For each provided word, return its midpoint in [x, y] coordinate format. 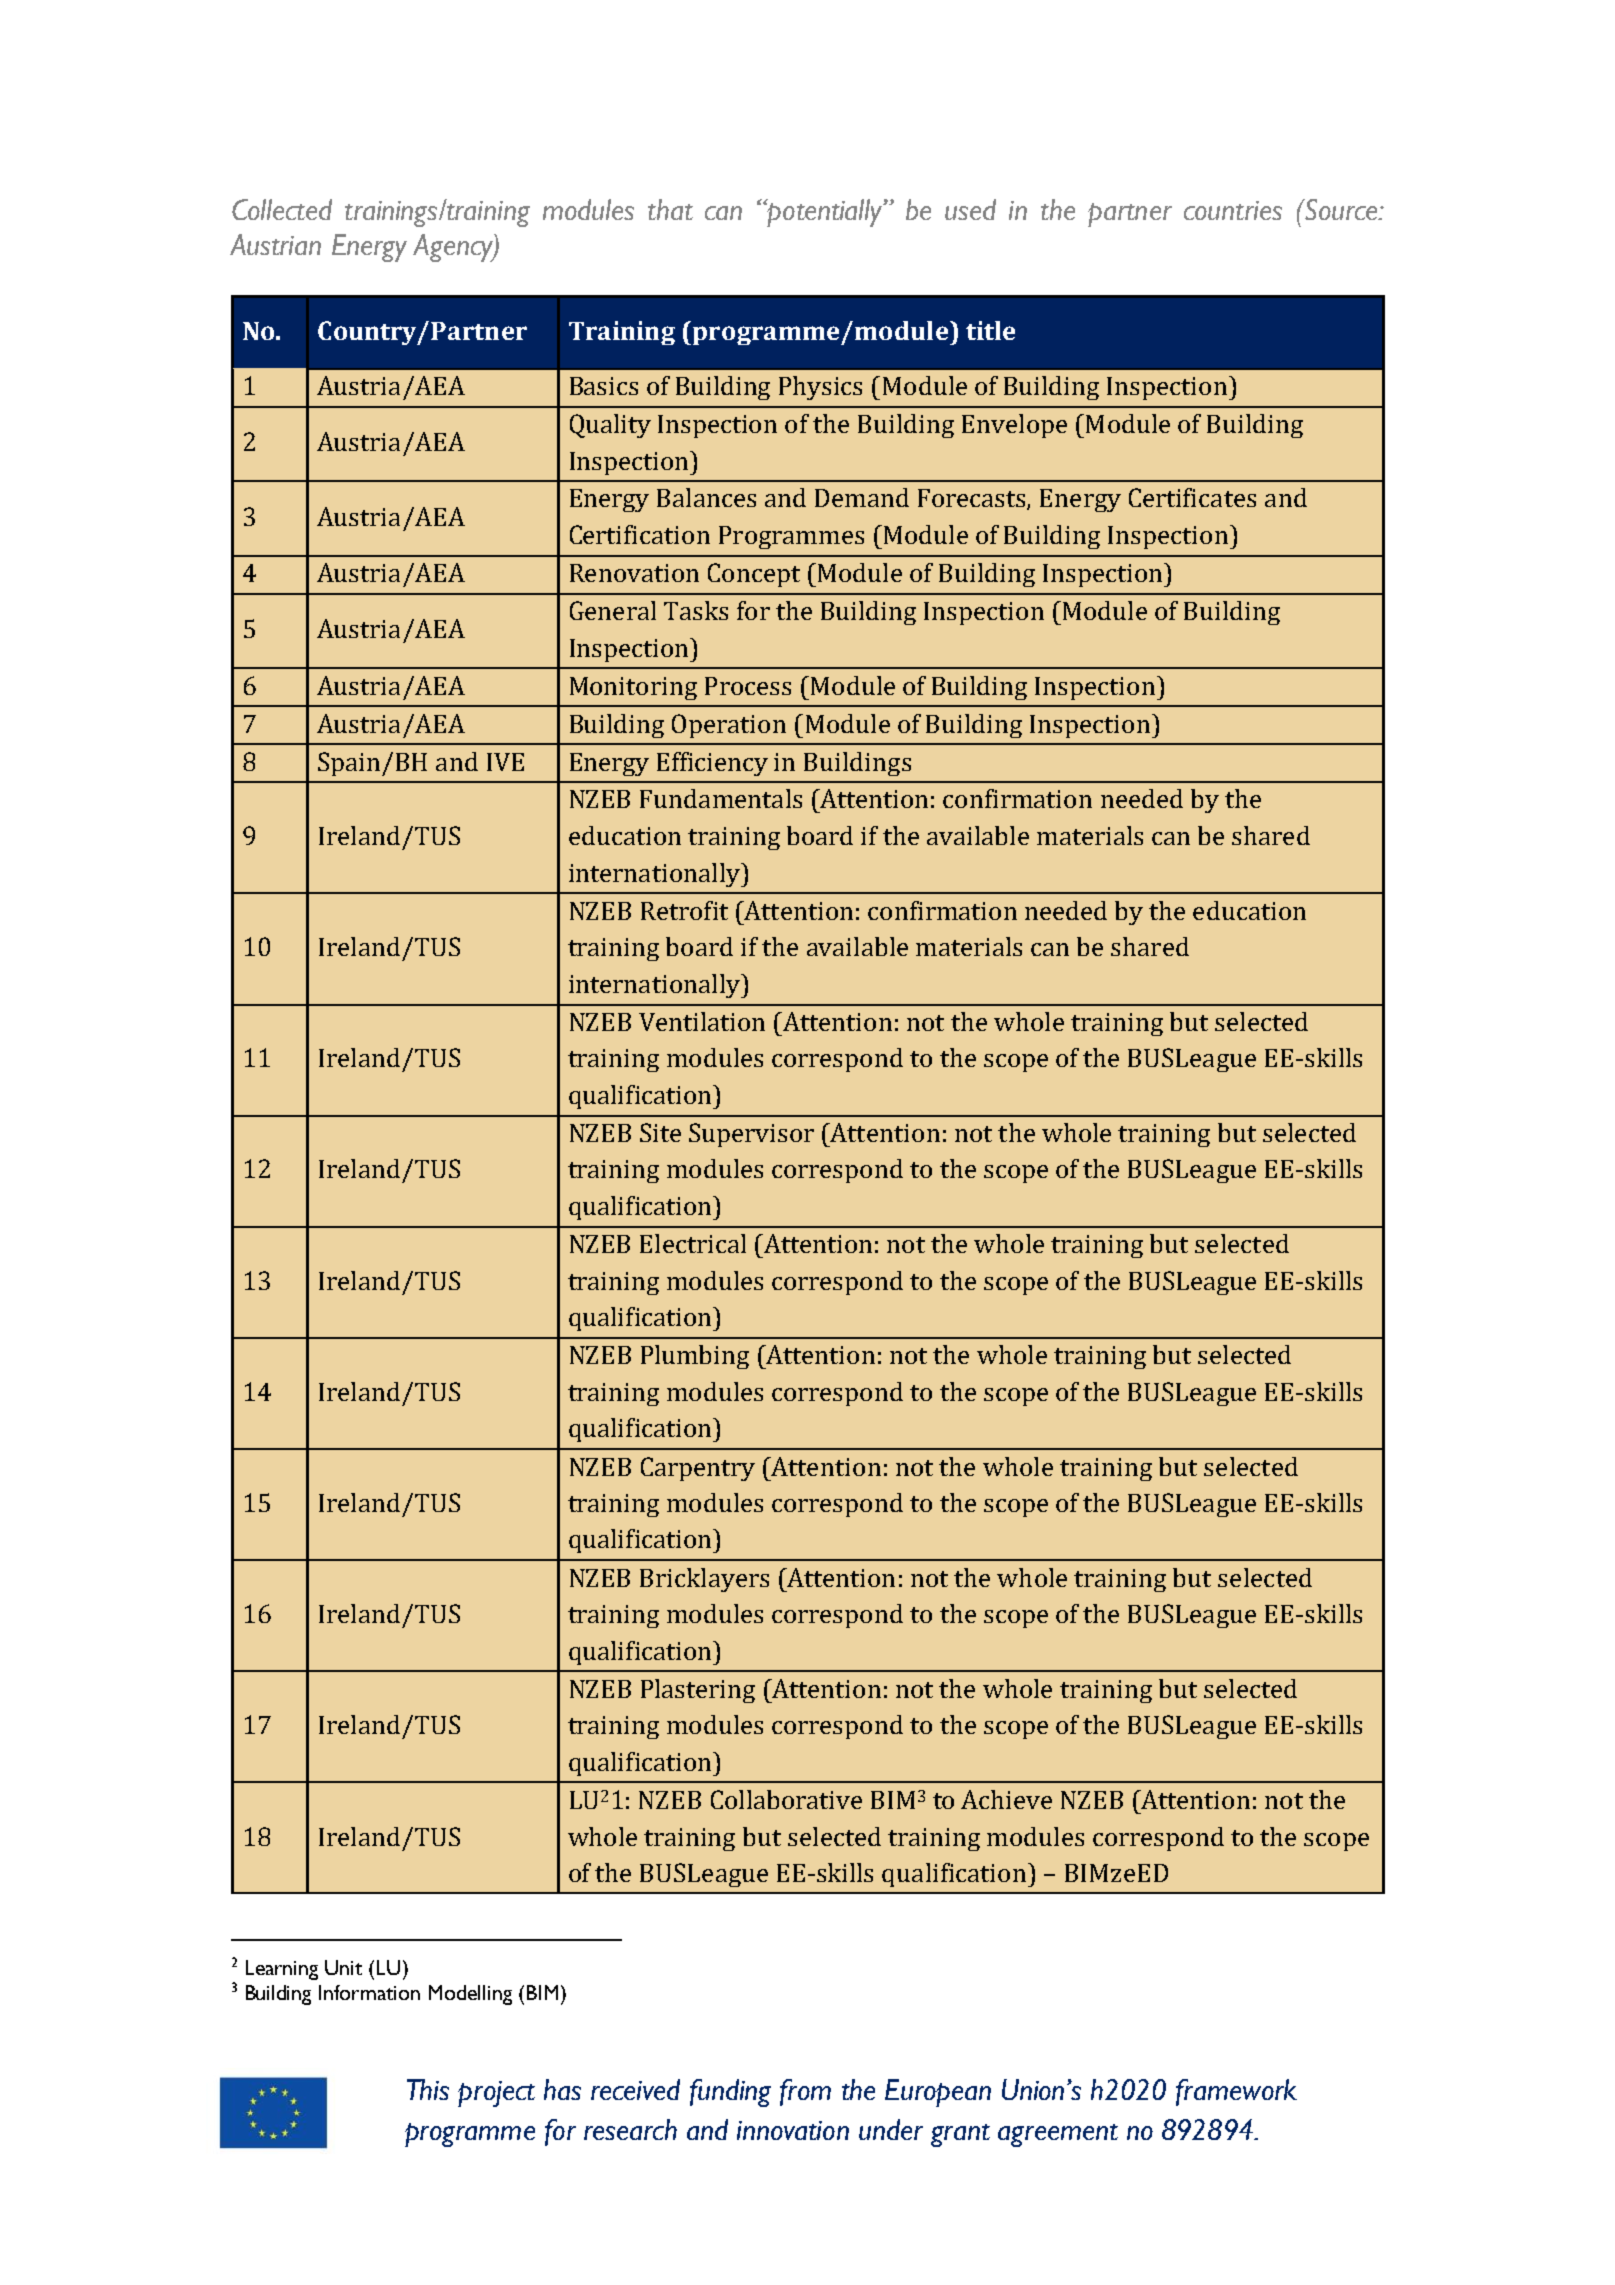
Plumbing [695, 1357]
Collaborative [786, 1799]
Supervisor [751, 1135]
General [613, 610]
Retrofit [684, 910]
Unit [343, 1967]
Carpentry [698, 1469]
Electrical [693, 1243]
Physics [820, 388]
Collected [282, 209]
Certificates [1192, 497]
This [428, 2089]
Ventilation [702, 1021]
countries [1233, 210]
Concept [754, 575]
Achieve [1006, 1799]
